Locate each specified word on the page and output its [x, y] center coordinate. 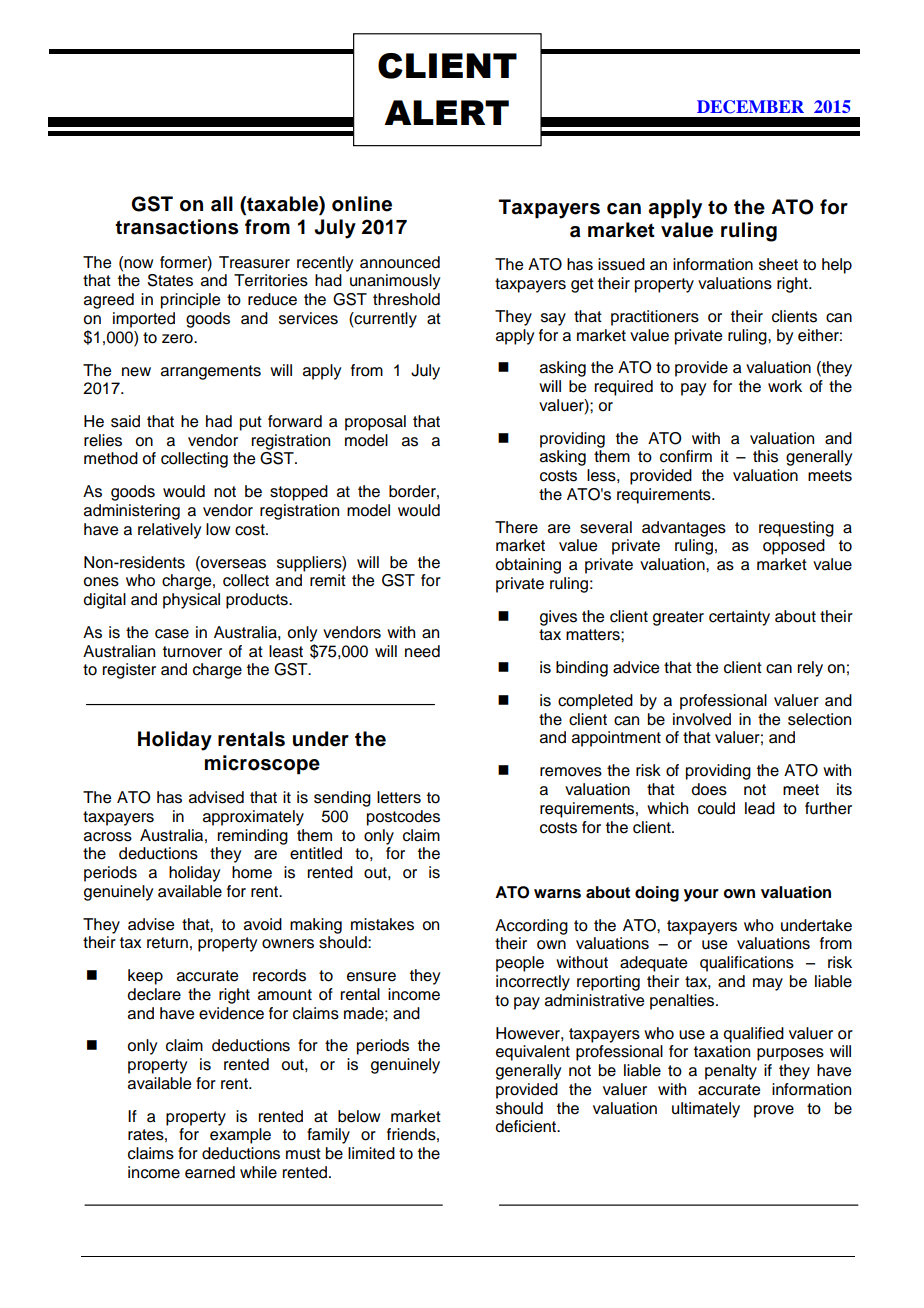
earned [210, 1172]
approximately [253, 818]
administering [132, 512]
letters [399, 797]
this [765, 456]
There [516, 527]
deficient [527, 1126]
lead [760, 808]
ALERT [446, 112]
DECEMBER [750, 107]
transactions [176, 227]
